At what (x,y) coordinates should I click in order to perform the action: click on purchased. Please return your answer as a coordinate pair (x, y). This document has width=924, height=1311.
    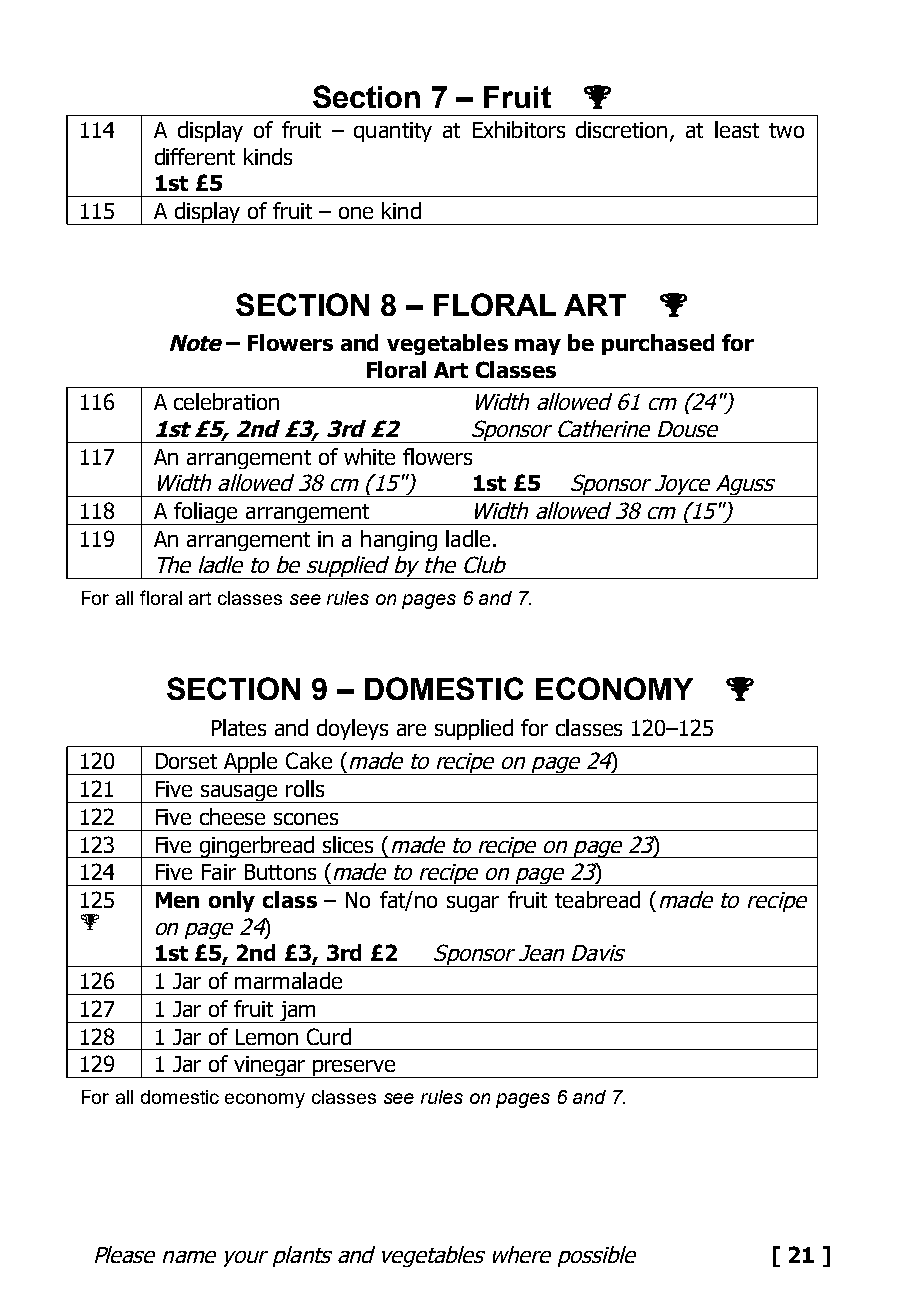
    Looking at the image, I should click on (658, 344).
